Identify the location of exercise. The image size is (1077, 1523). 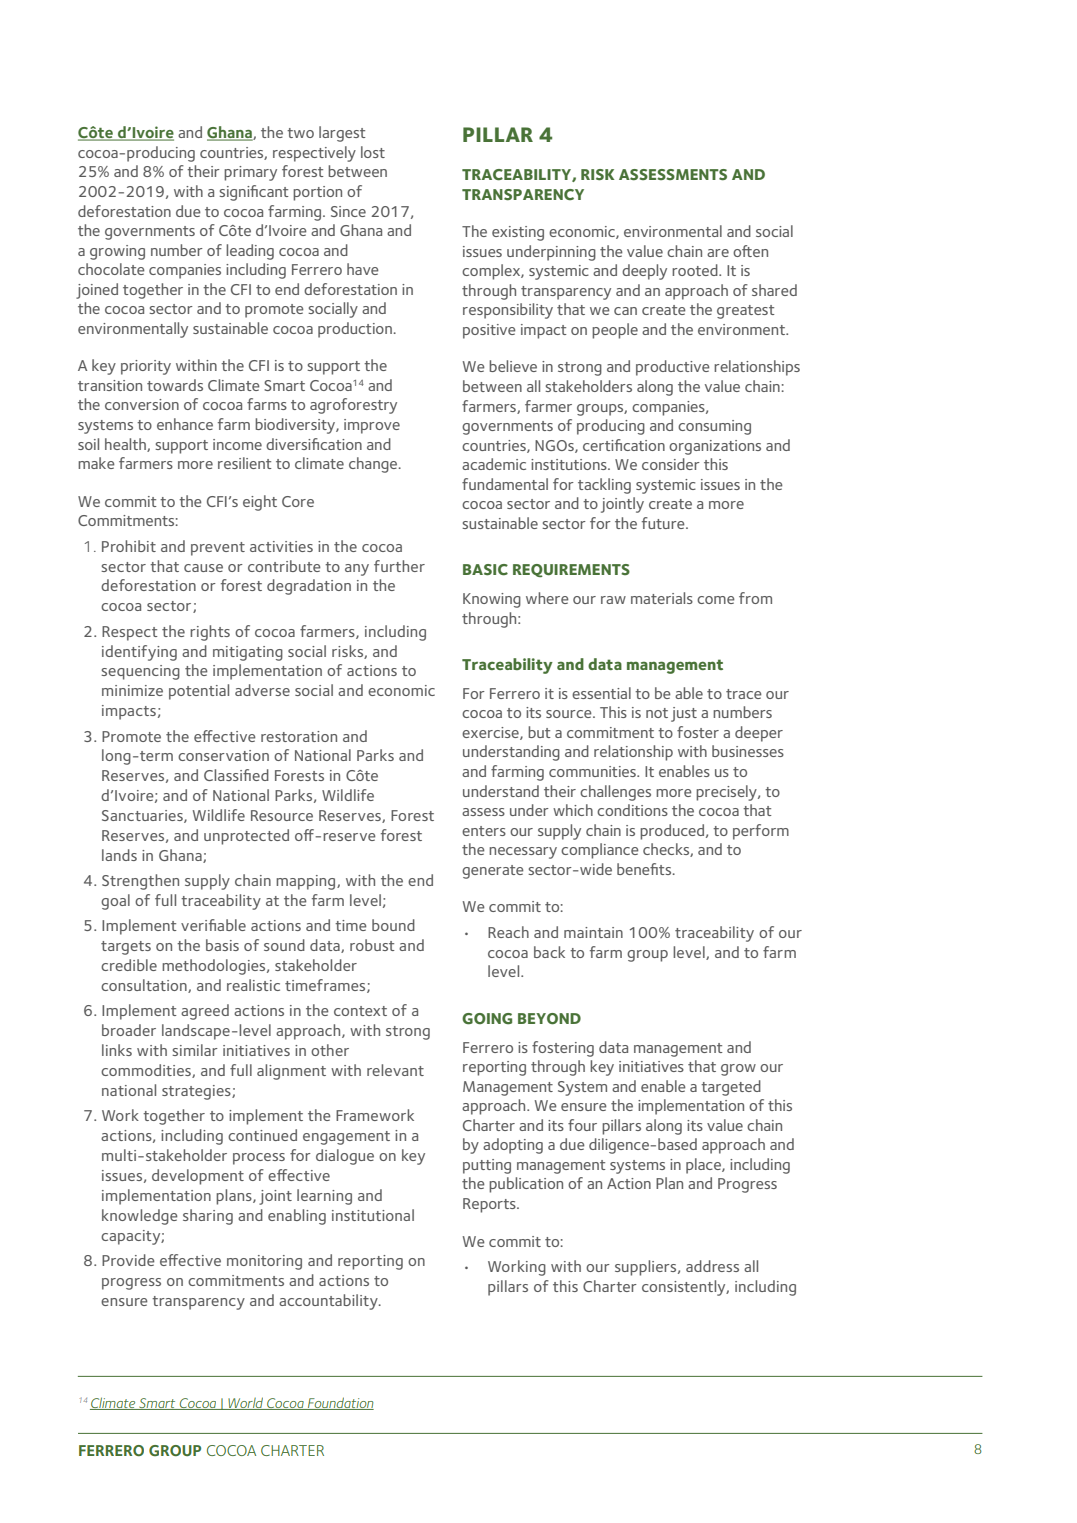
(491, 733).
